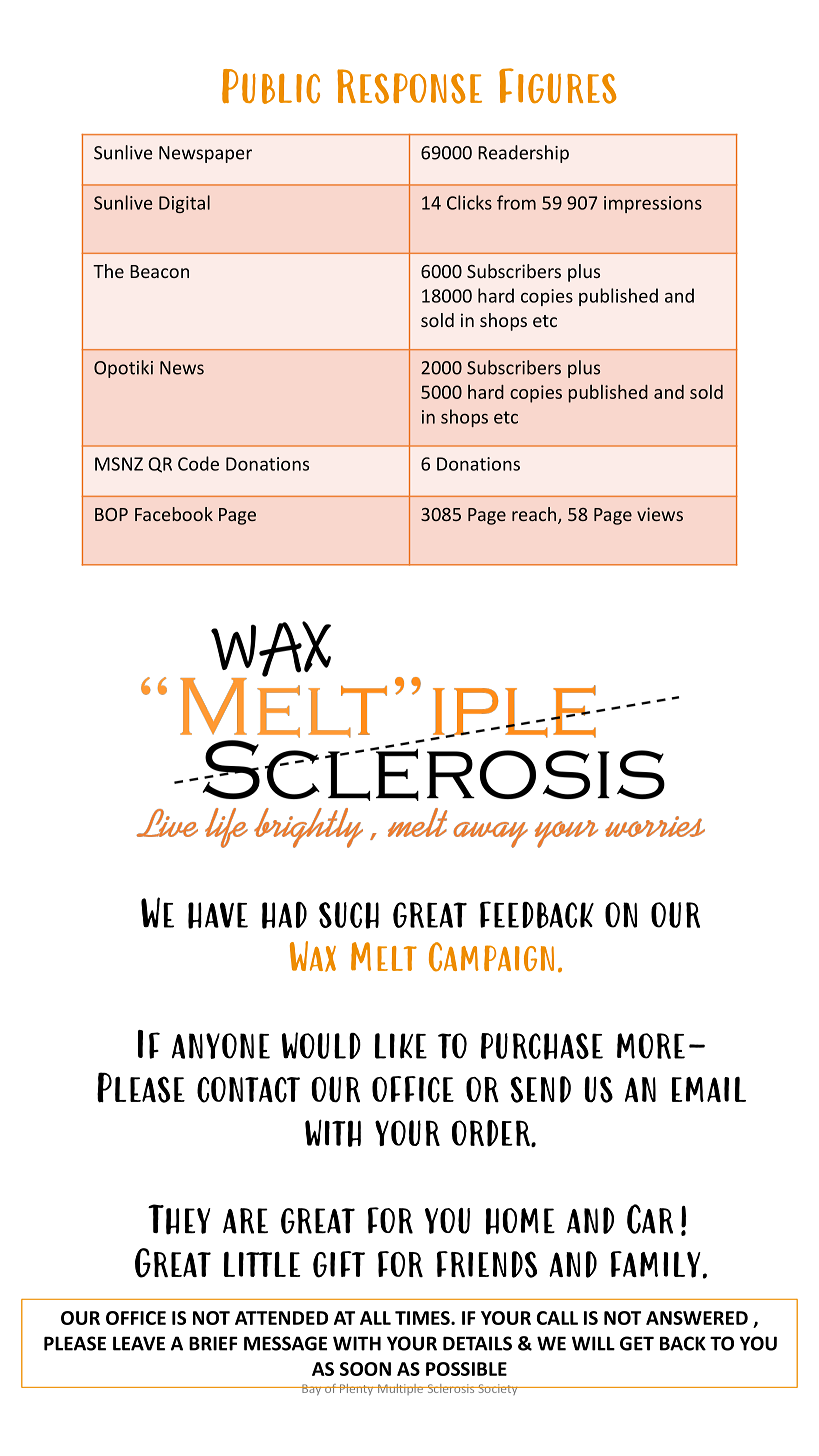  Describe the element at coordinates (660, 514) in the screenshot. I see `views` at that location.
